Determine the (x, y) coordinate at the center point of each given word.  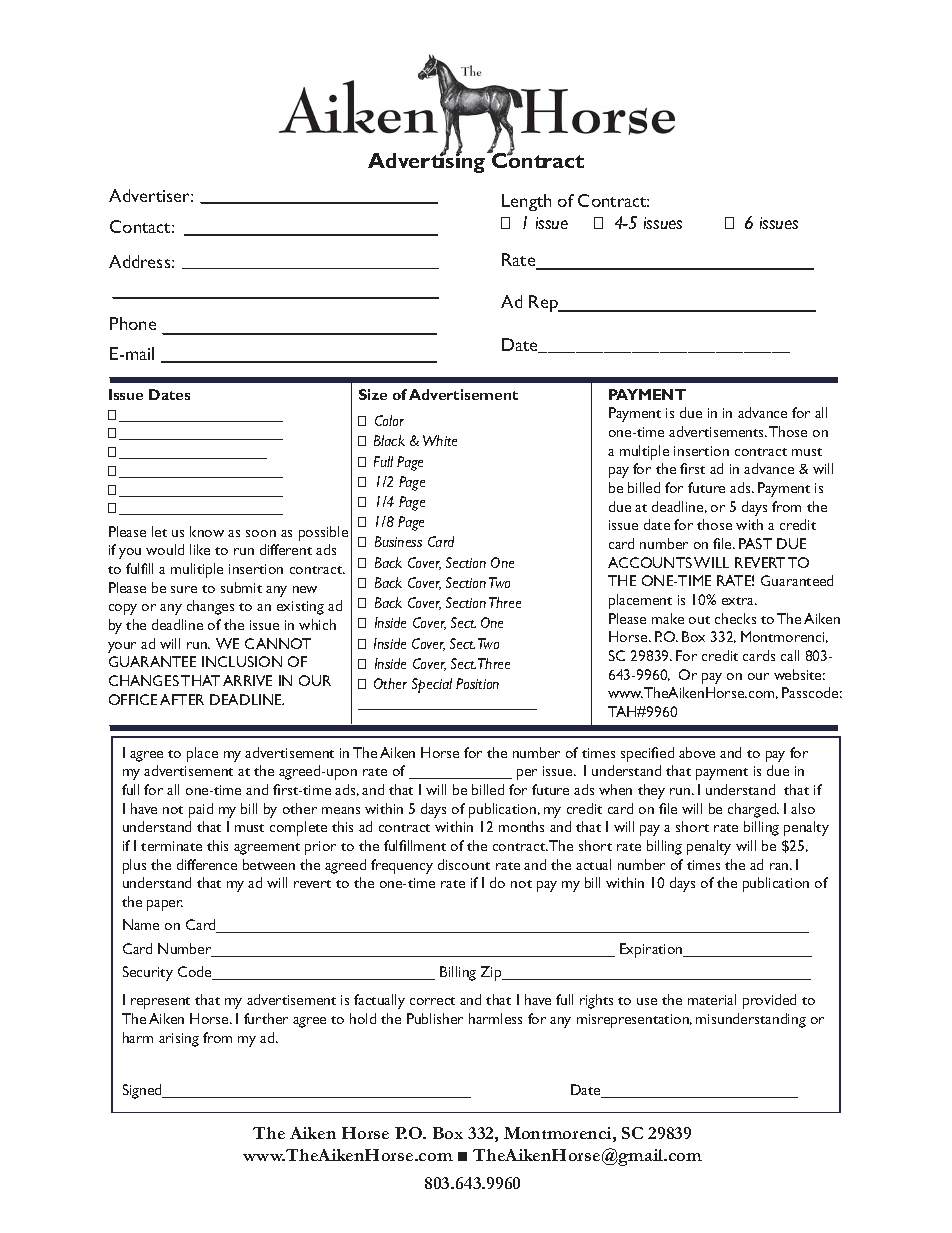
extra (739, 601)
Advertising (428, 162)
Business (398, 541)
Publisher (435, 1018)
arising (179, 1040)
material (712, 999)
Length (526, 202)
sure (184, 589)
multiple (644, 452)
